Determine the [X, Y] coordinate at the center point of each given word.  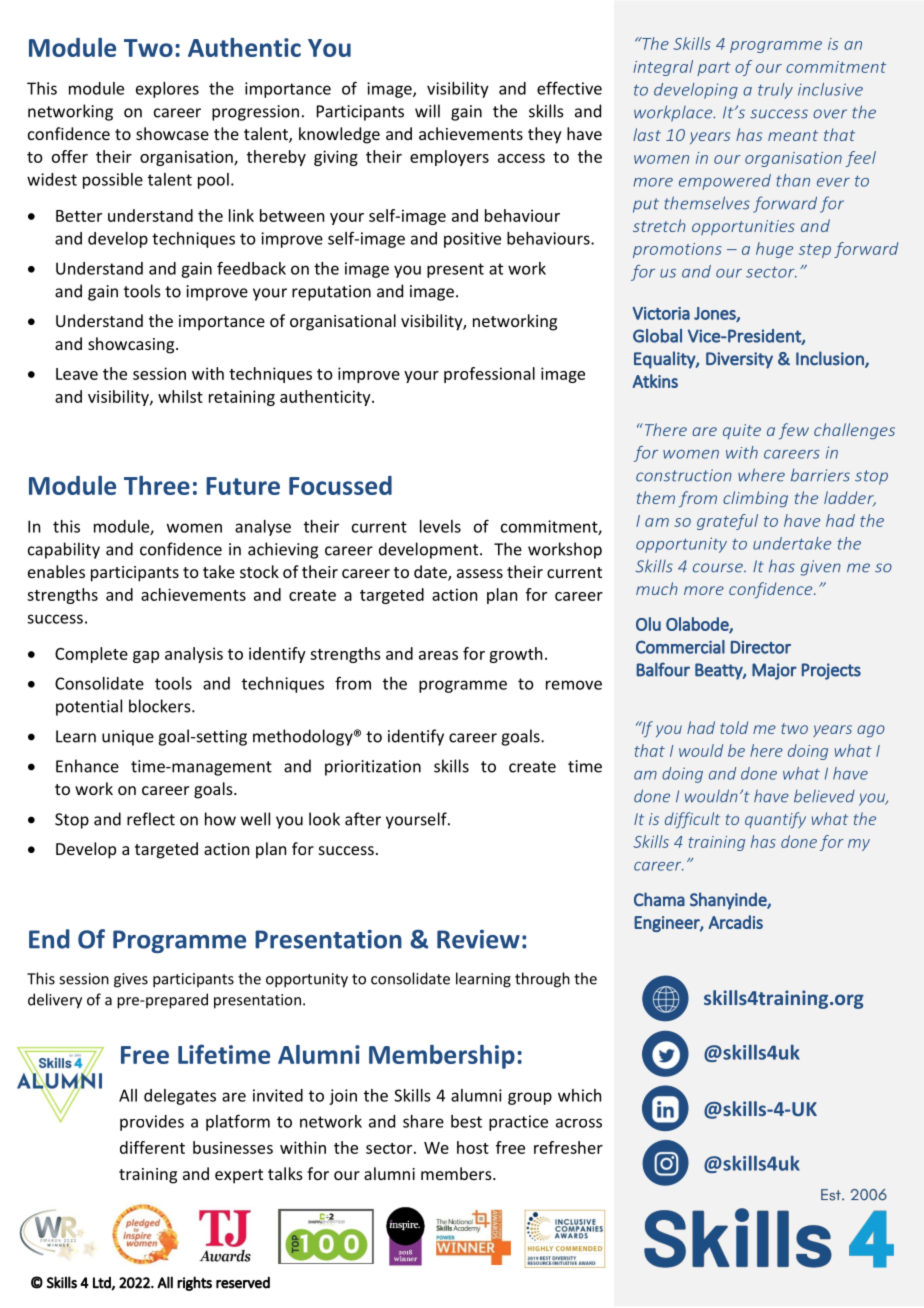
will [427, 111]
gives [131, 980]
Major [774, 671]
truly [775, 91]
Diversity [739, 360]
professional [489, 375]
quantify [775, 820]
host [473, 1147]
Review [478, 939]
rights [194, 1283]
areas [438, 655]
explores [167, 90]
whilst [180, 396]
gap [146, 657]
